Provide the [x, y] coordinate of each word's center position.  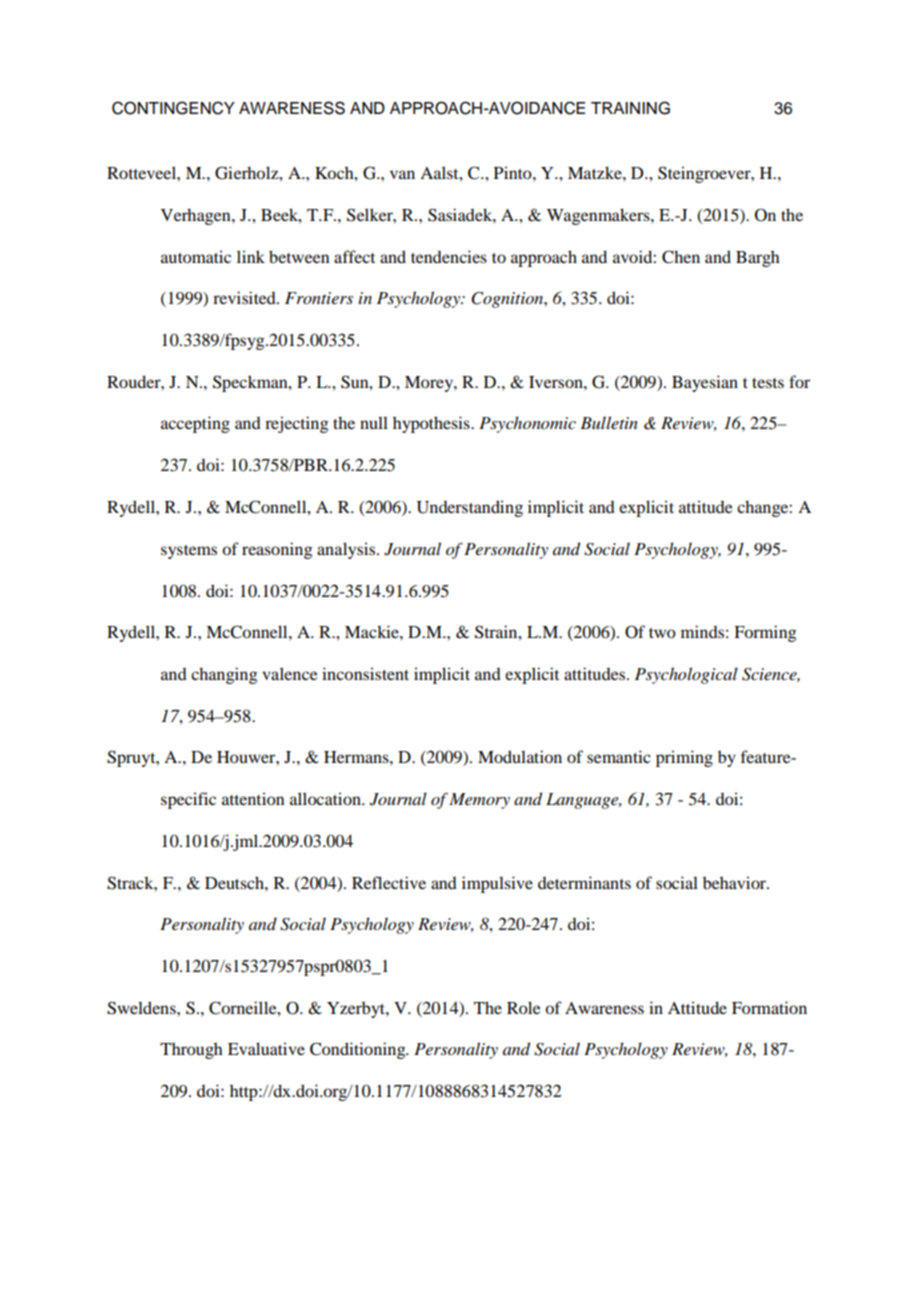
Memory [479, 801]
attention [253, 798]
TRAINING [630, 108]
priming [684, 758]
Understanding [470, 508]
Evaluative [266, 1048]
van [402, 174]
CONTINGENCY [173, 108]
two [662, 633]
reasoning [277, 550]
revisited [245, 297]
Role [524, 1007]
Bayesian [705, 383]
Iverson [557, 382]
